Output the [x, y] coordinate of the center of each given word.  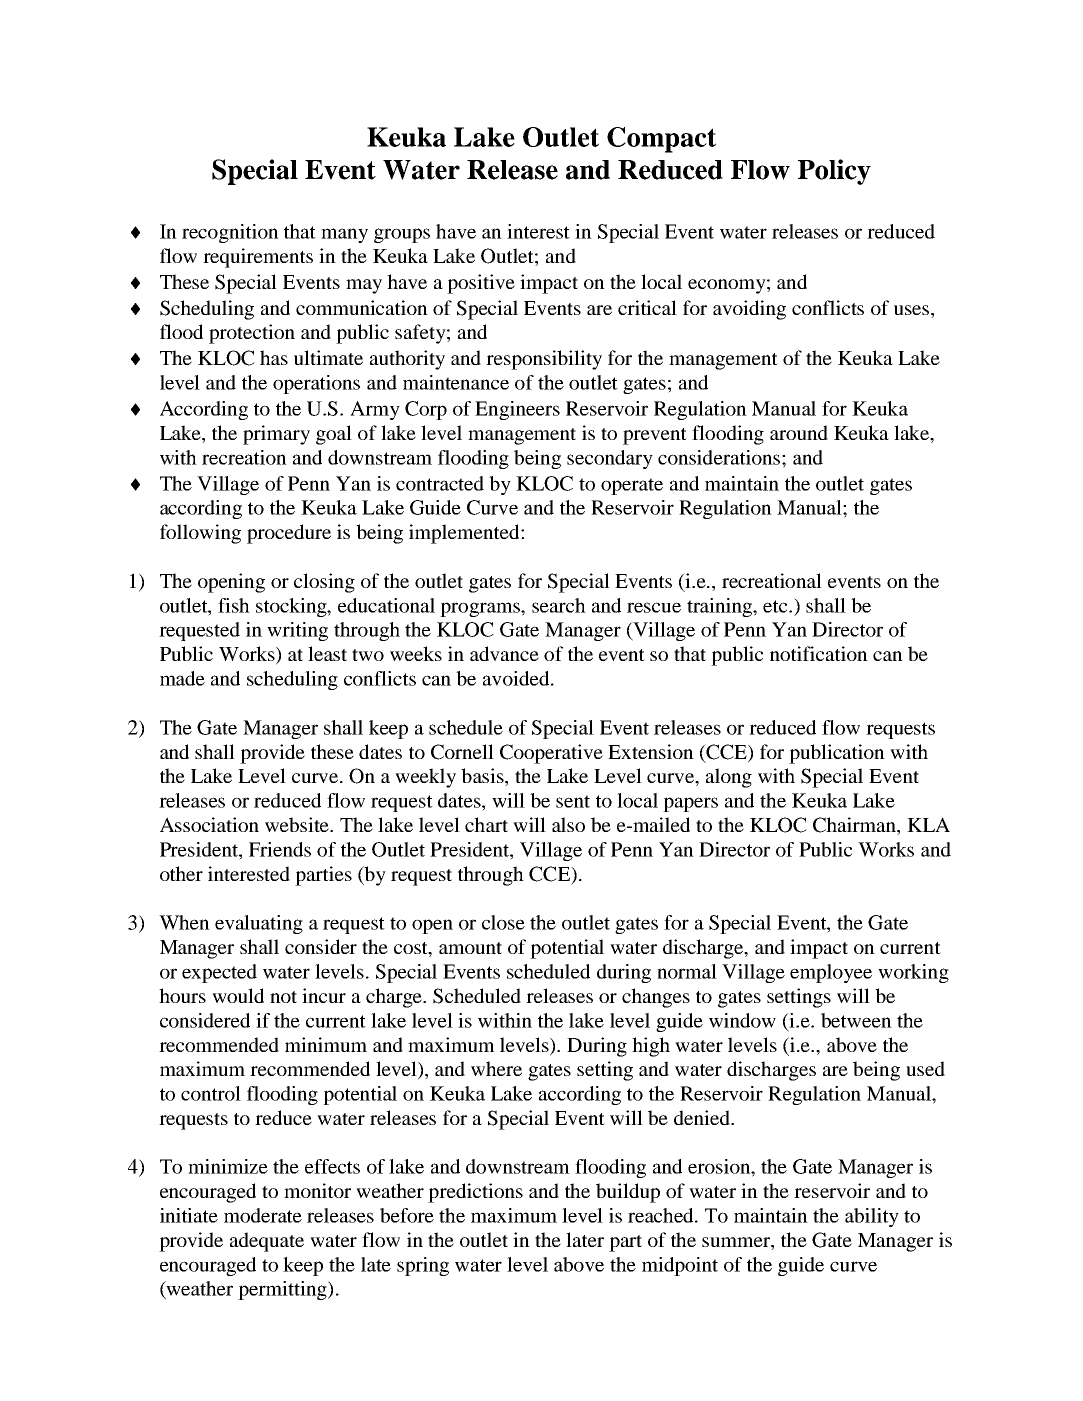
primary [276, 435]
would [238, 995]
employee [831, 973]
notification [819, 653]
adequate [267, 1242]
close [503, 922]
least [327, 653]
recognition [230, 233]
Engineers [517, 410]
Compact [661, 140]
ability [872, 1217]
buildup [628, 1193]
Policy [834, 172]
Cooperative [551, 754]
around [799, 432]
